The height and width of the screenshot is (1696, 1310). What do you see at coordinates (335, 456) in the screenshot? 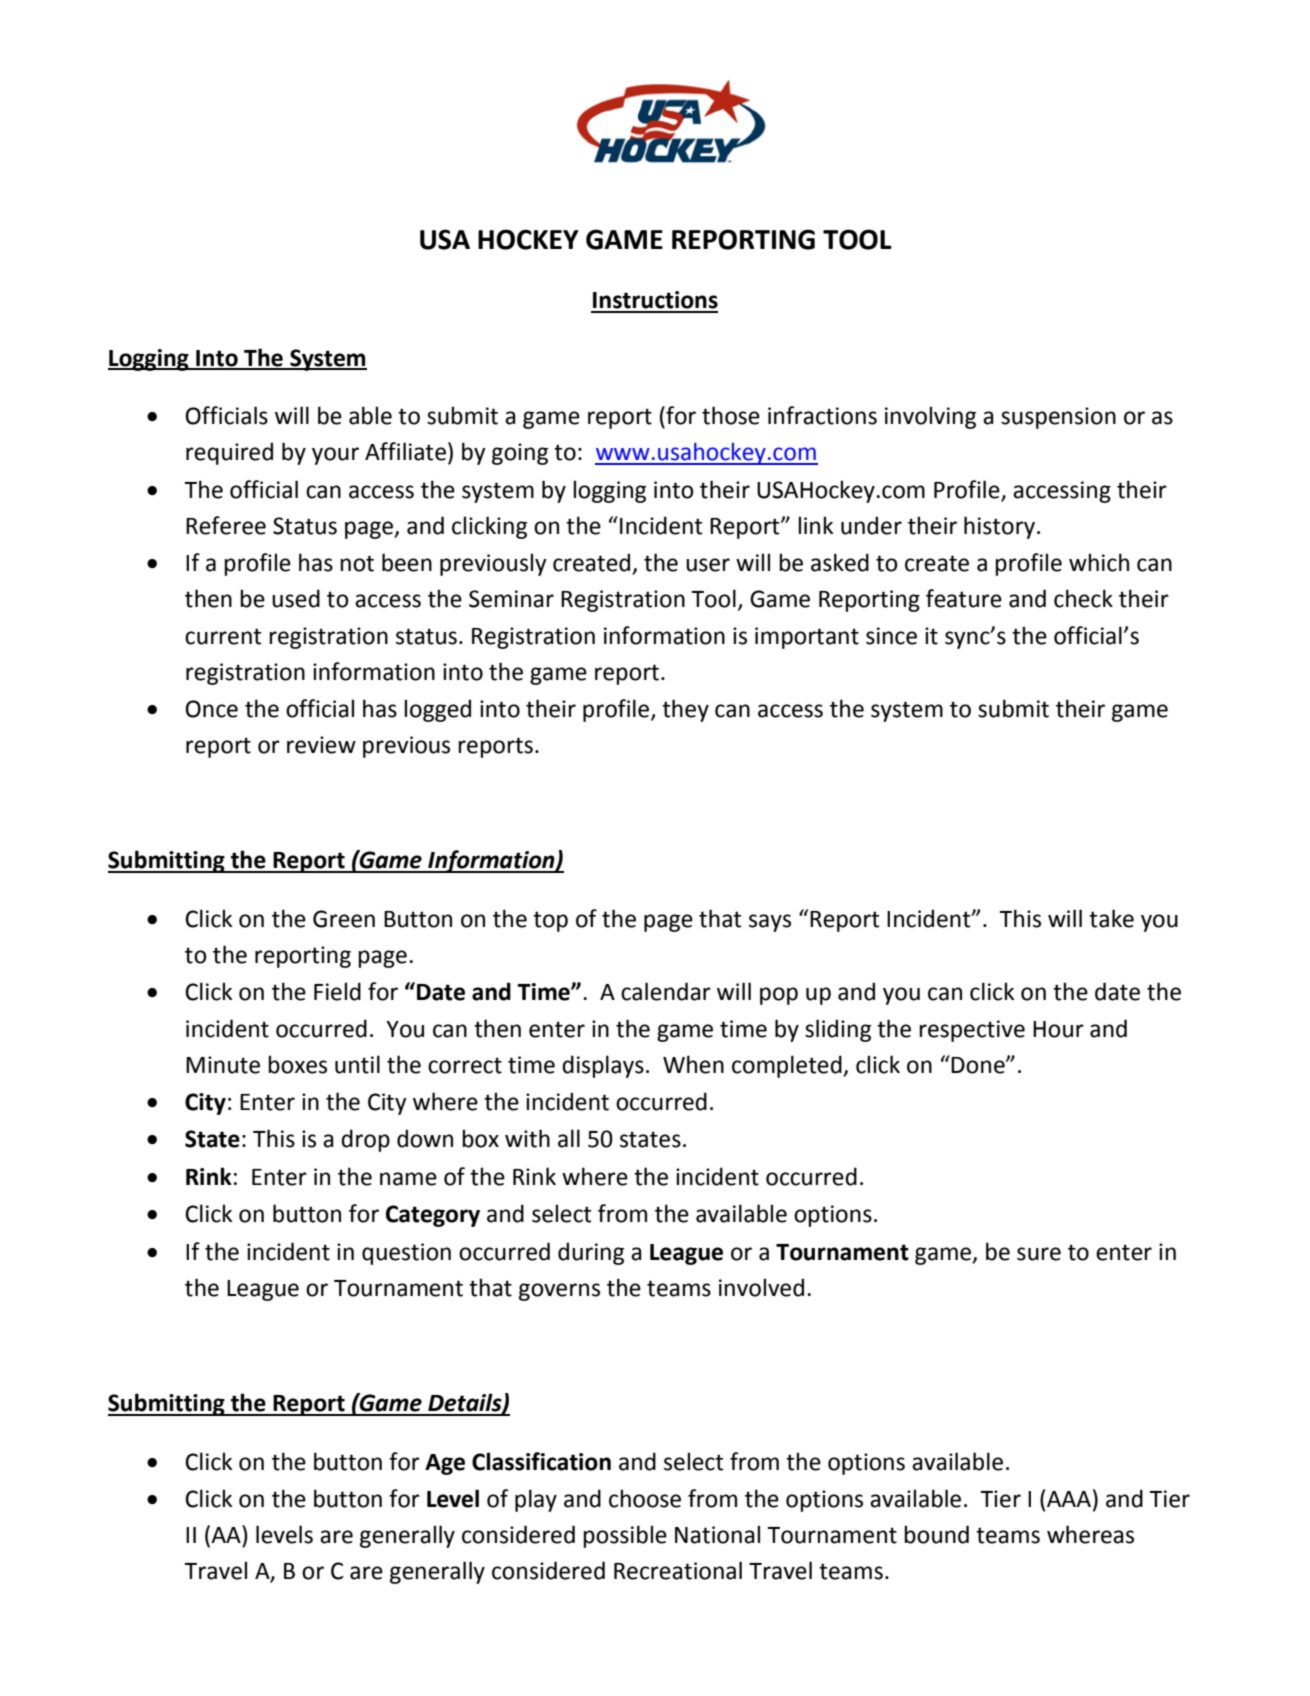
I see `your` at bounding box center [335, 456].
